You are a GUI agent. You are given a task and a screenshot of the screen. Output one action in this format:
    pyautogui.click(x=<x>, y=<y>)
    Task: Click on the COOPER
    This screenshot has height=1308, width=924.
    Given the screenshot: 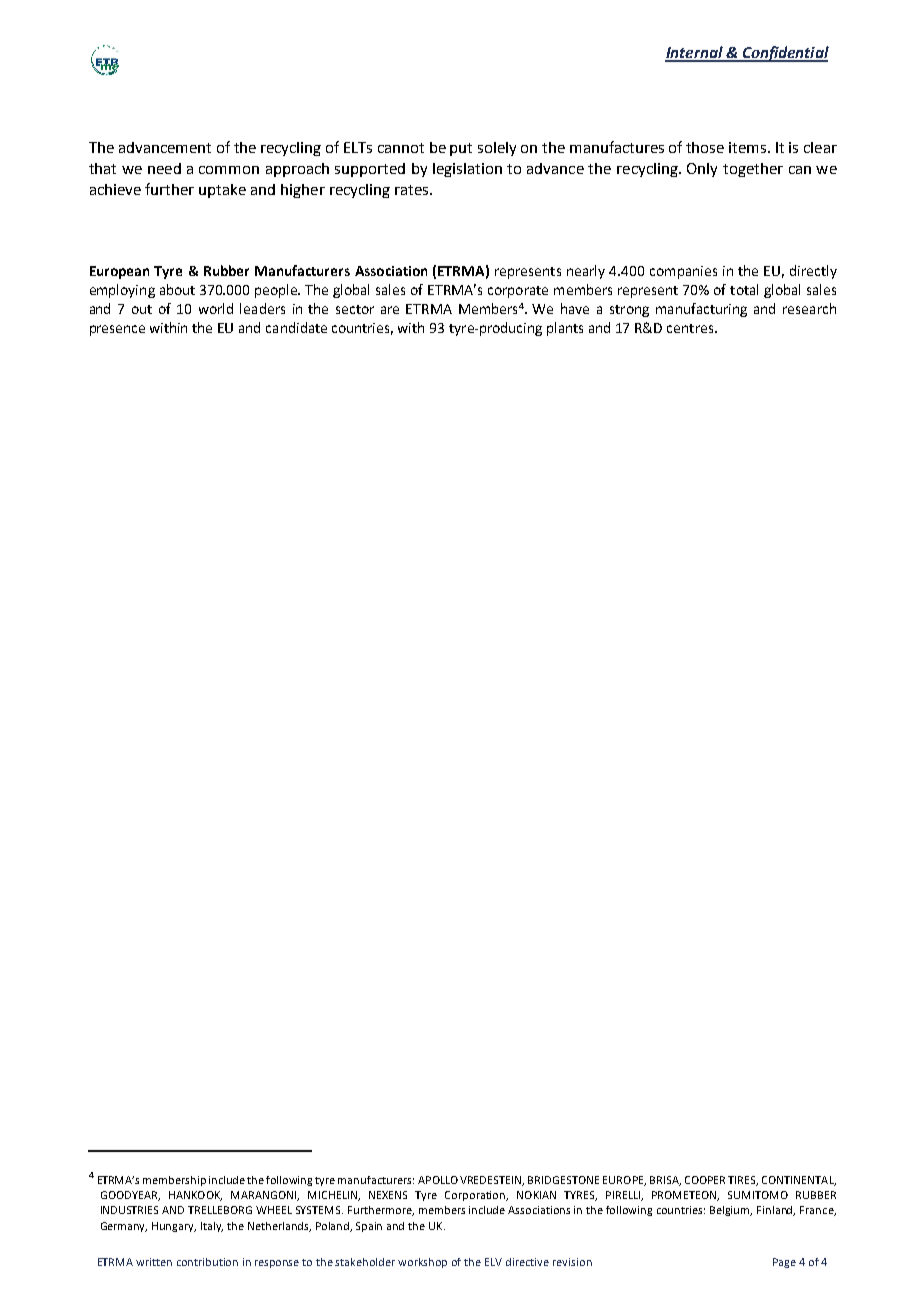 What is the action you would take?
    pyautogui.click(x=705, y=1180)
